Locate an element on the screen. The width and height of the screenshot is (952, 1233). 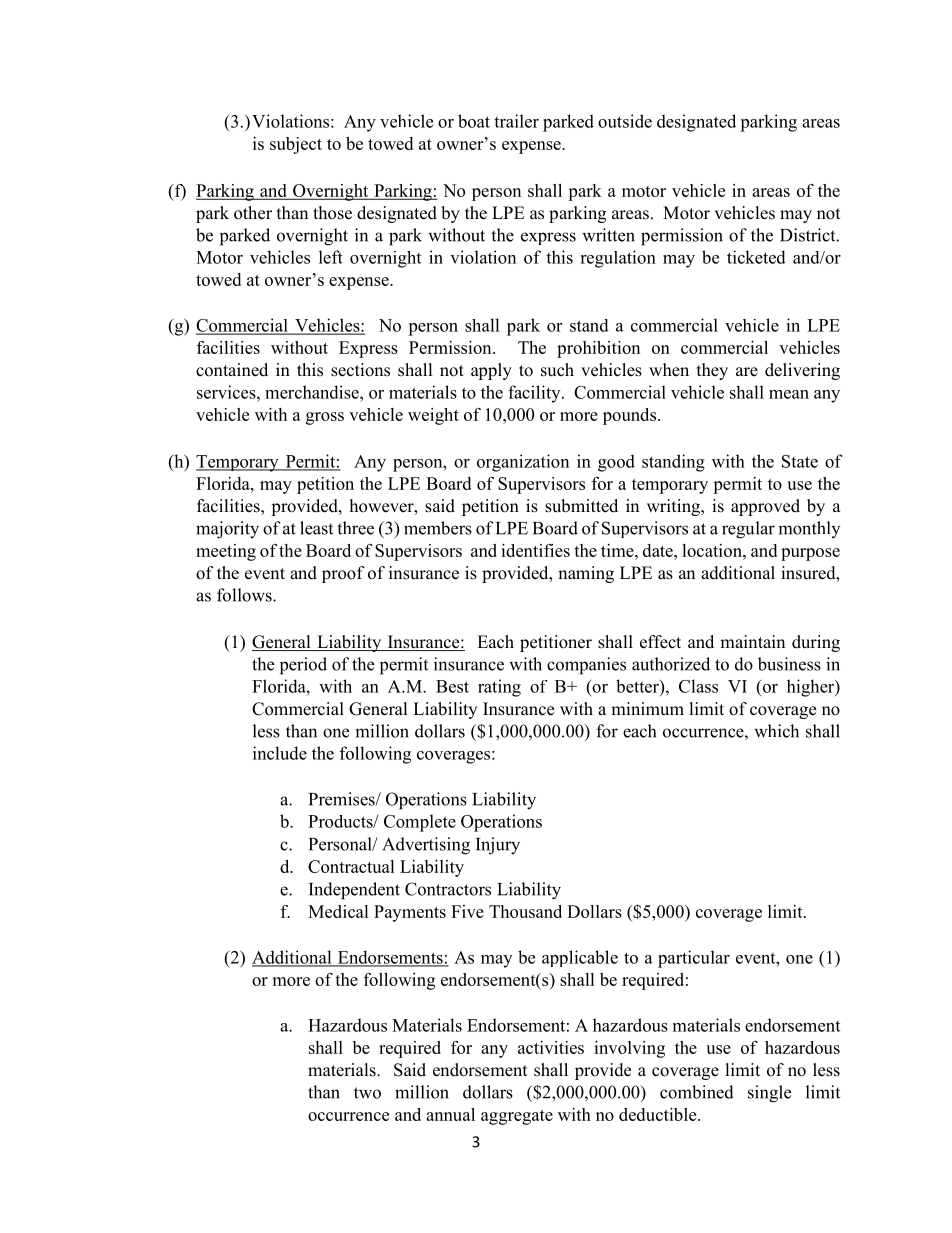
maintain is located at coordinates (752, 641).
